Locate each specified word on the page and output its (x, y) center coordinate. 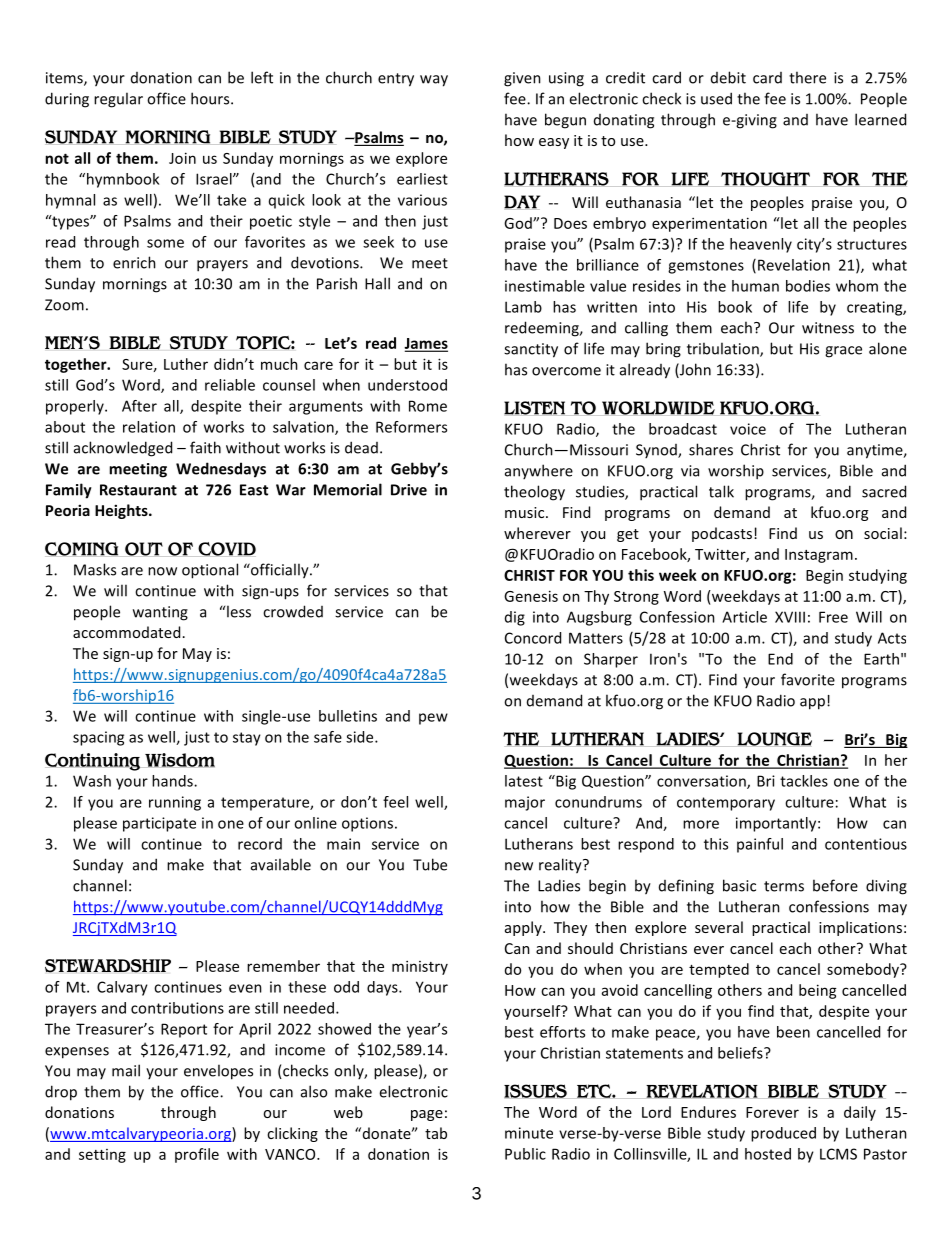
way (434, 81)
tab (436, 1133)
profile (197, 1155)
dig (515, 618)
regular (118, 100)
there (807, 77)
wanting (160, 613)
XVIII (790, 617)
